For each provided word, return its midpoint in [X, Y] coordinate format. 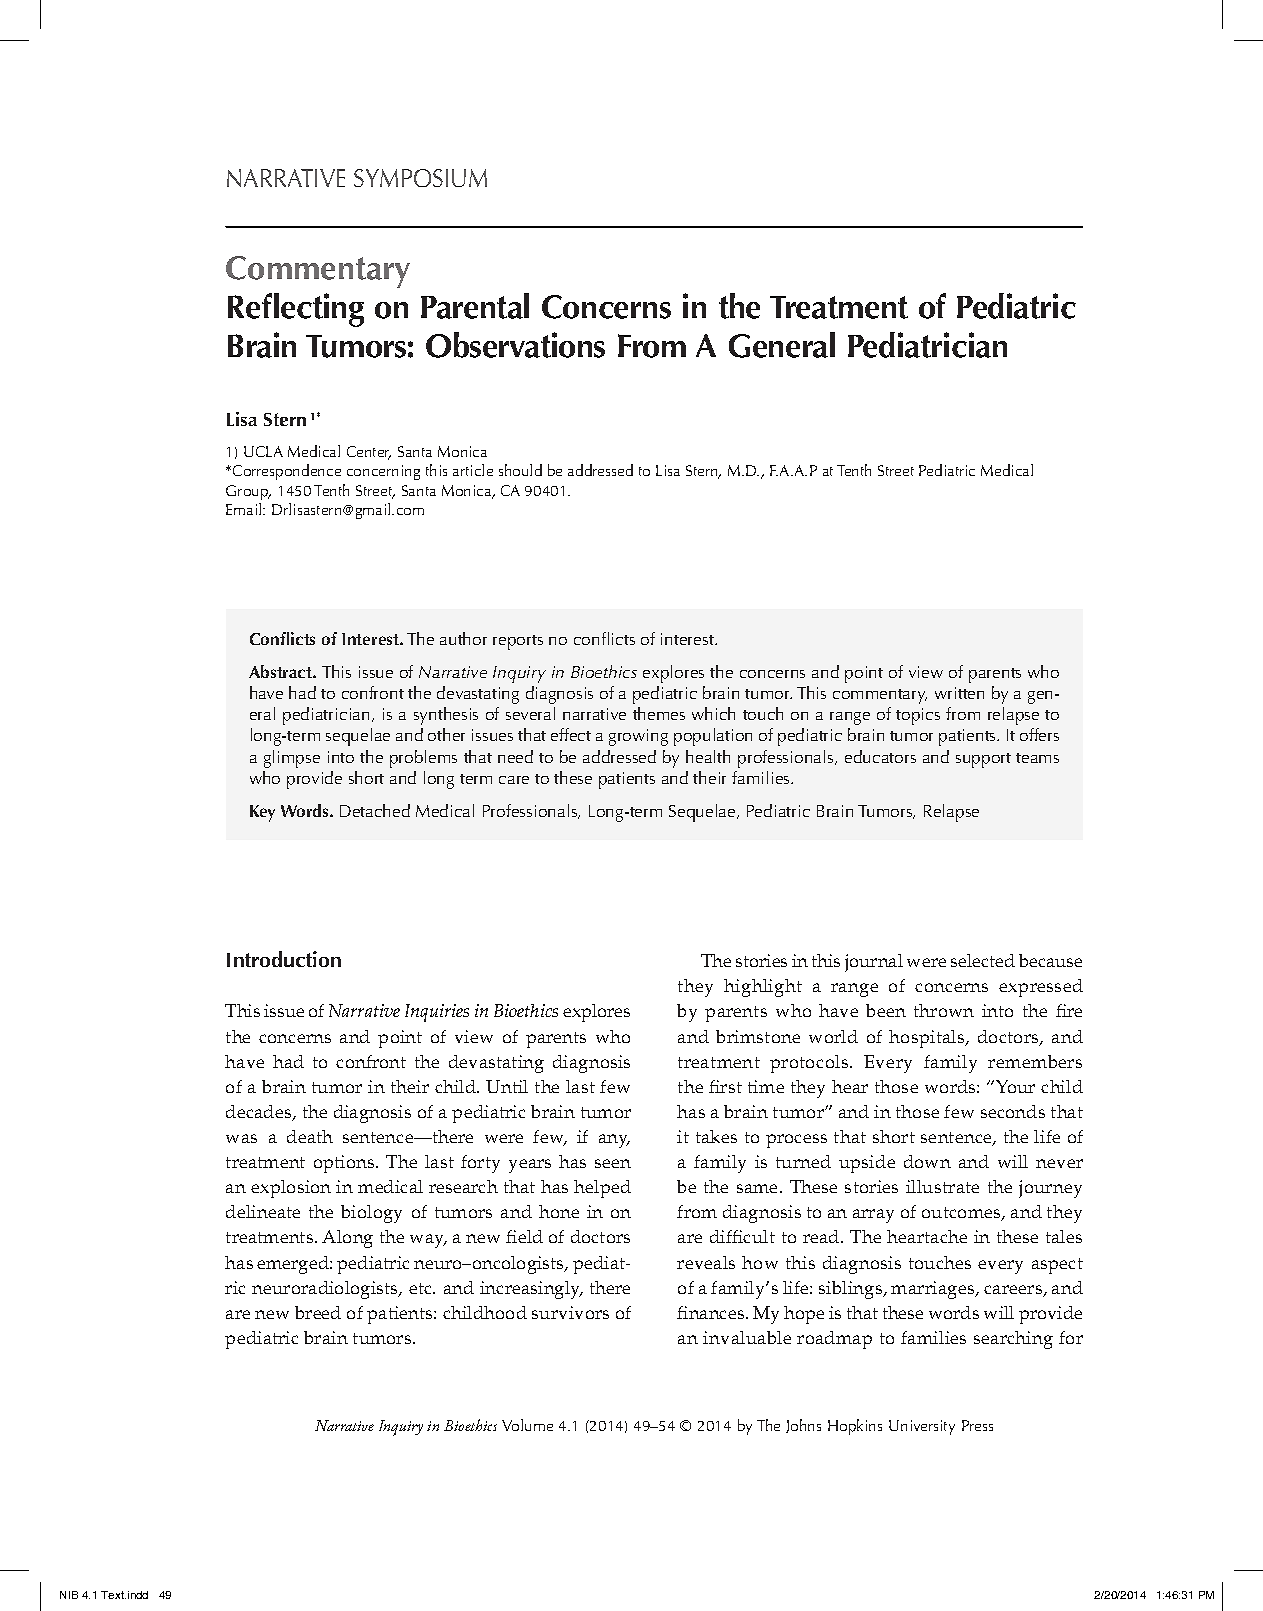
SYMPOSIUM [420, 178]
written [959, 693]
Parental [475, 306]
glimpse [292, 759]
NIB [69, 1595]
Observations [515, 345]
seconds [1013, 1111]
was [241, 1138]
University [922, 1427]
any [614, 1141]
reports [518, 642]
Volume [527, 1425]
